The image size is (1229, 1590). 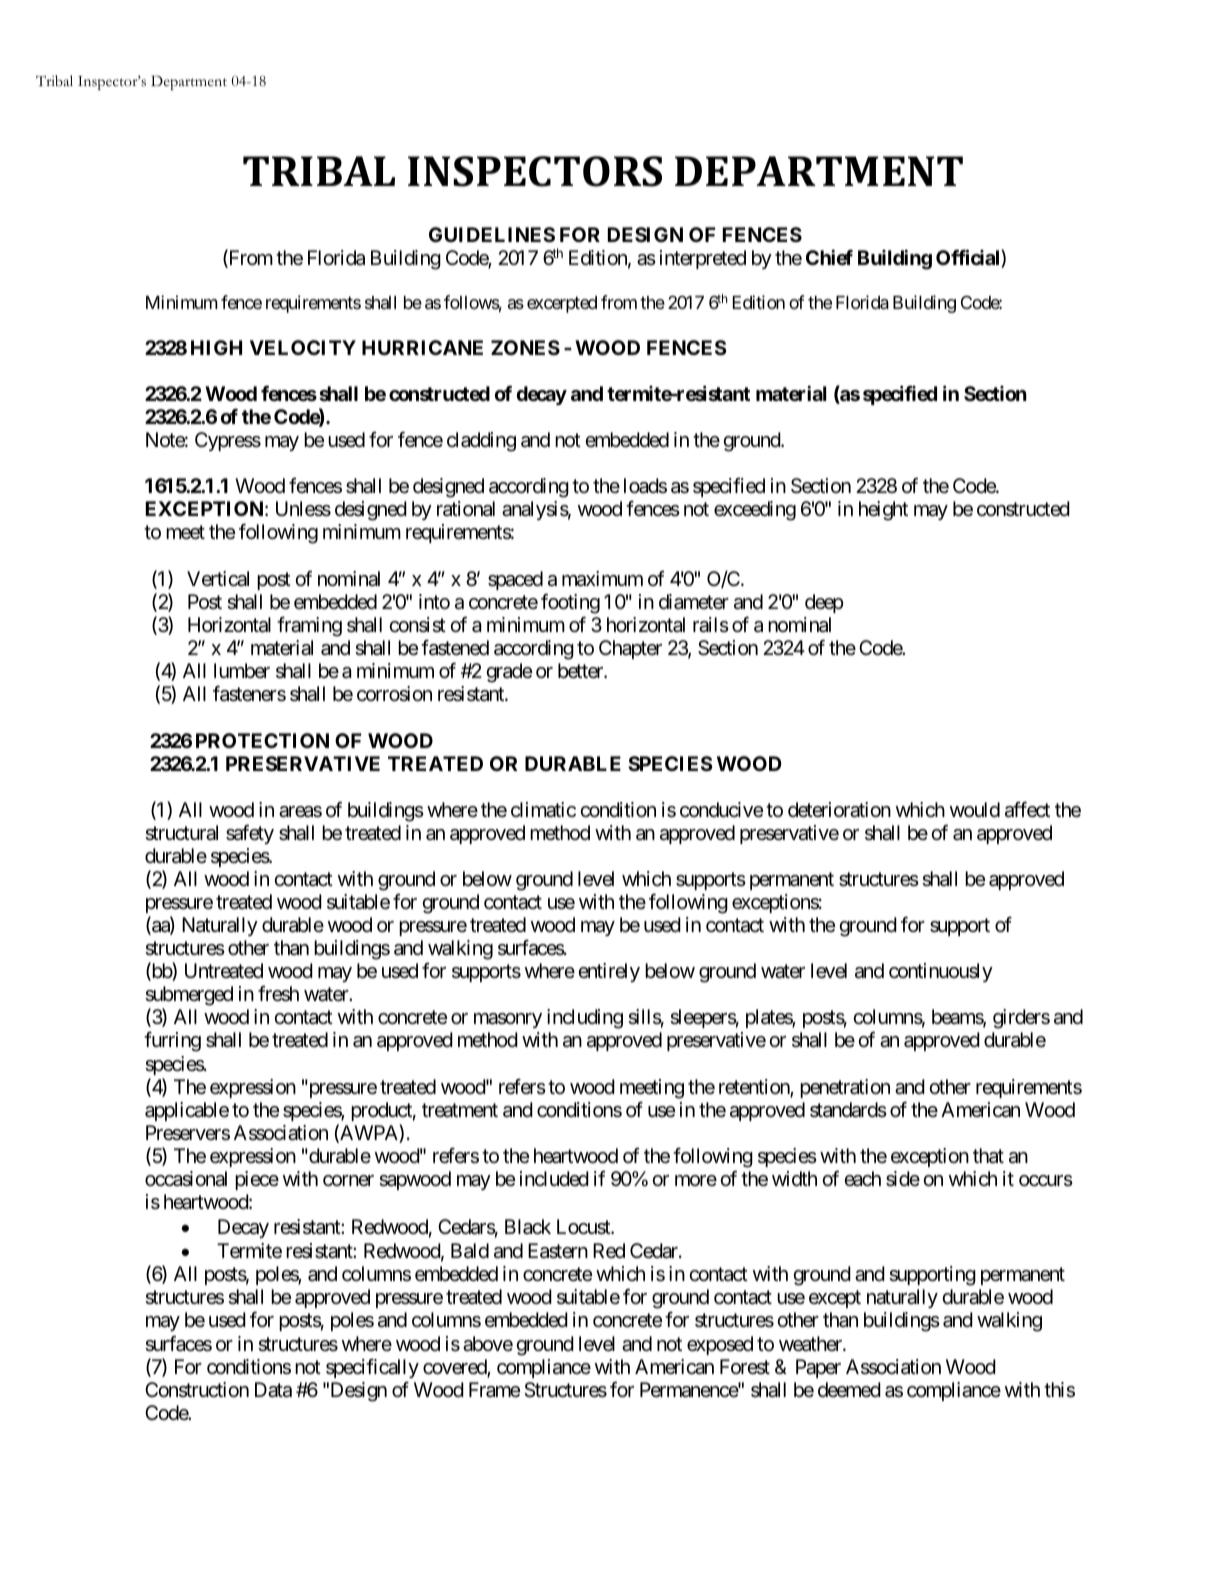 What do you see at coordinates (883, 511) in the document?
I see `height` at bounding box center [883, 511].
